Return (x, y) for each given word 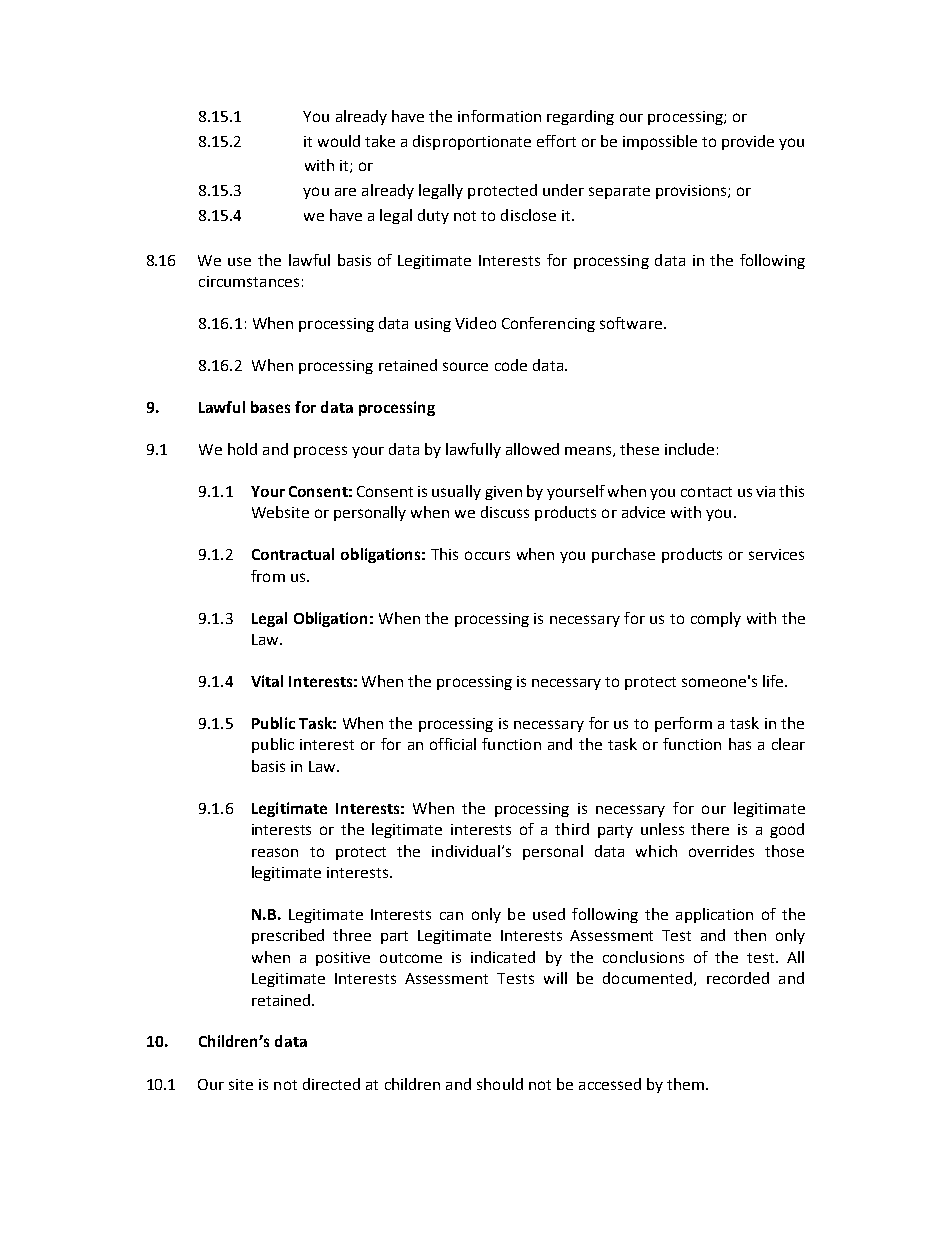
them (685, 1084)
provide (748, 142)
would (339, 141)
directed (331, 1084)
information (499, 116)
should (500, 1084)
